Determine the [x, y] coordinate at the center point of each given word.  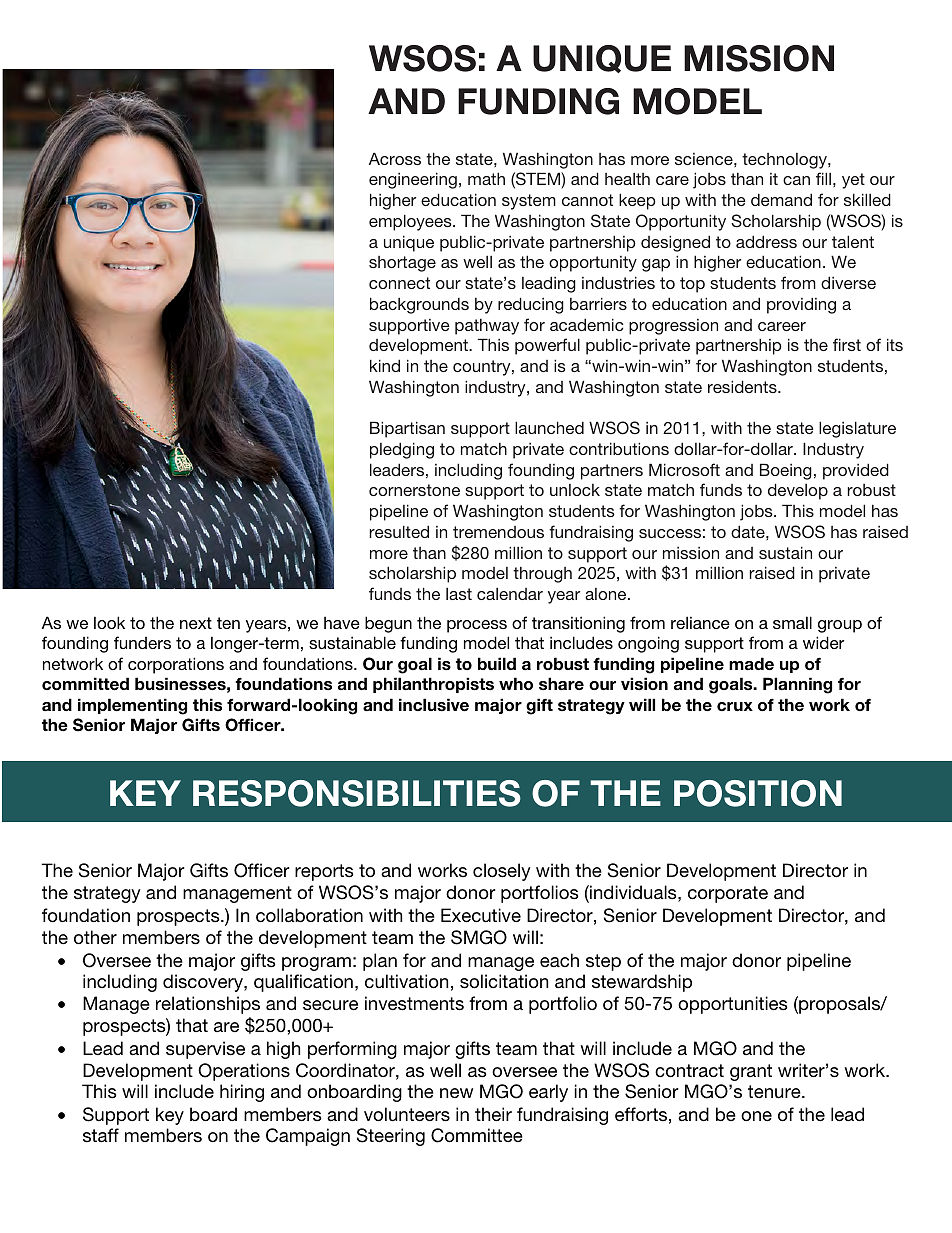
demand [781, 199]
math [486, 178]
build [497, 663]
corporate [728, 894]
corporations [176, 665]
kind [385, 365]
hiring [242, 1093]
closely [502, 872]
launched [549, 427]
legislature [857, 429]
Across [395, 158]
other [95, 937]
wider [823, 642]
